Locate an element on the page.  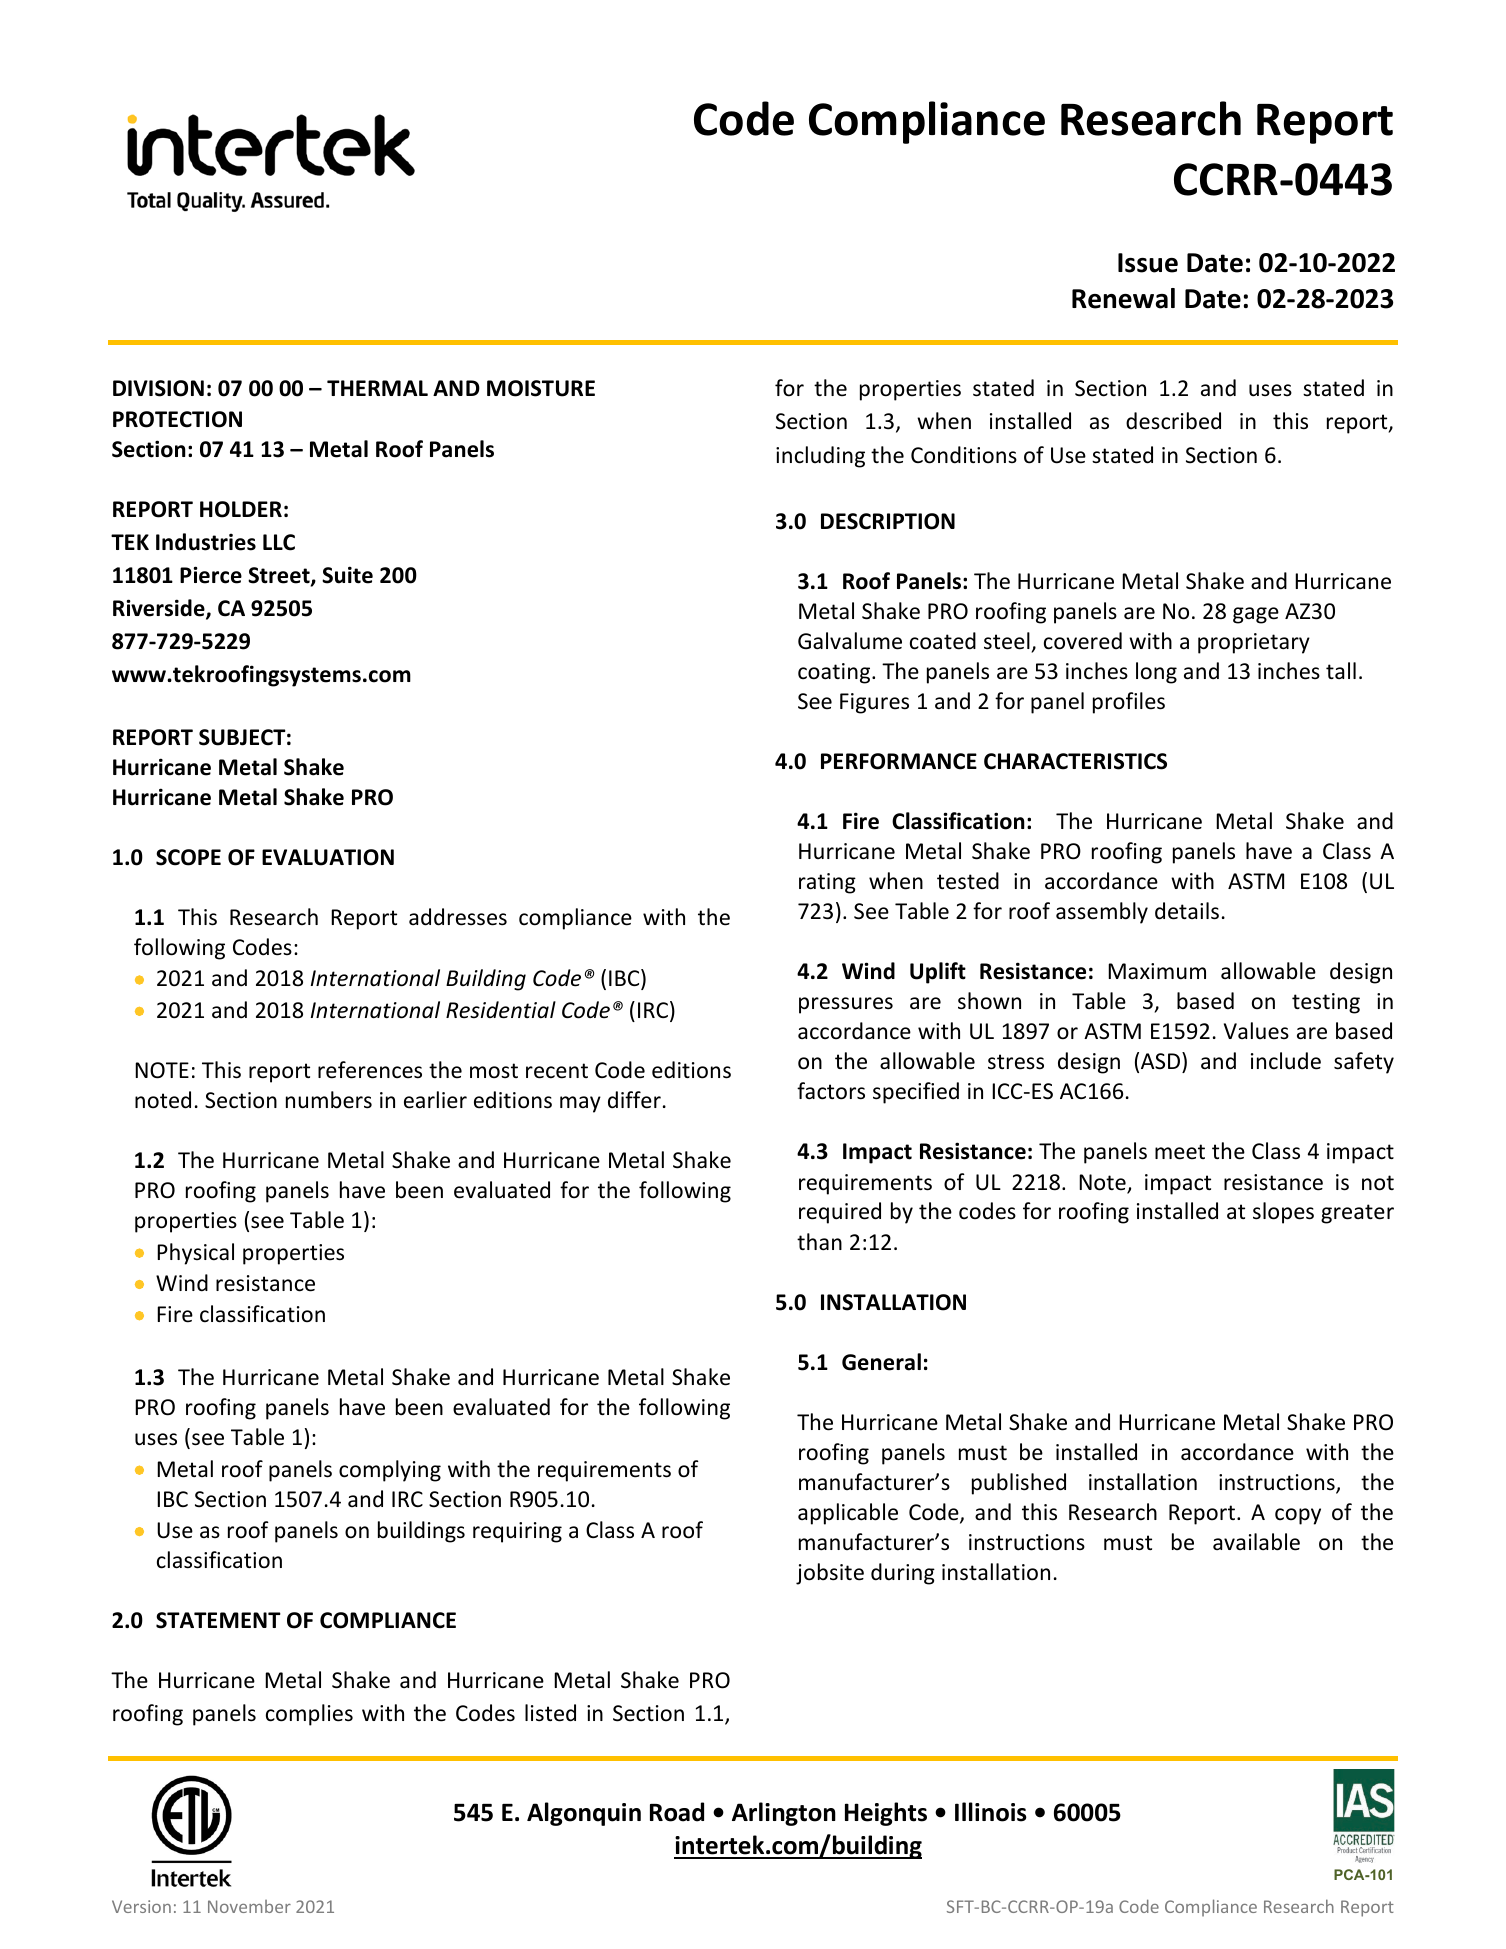
EVALUATION is located at coordinates (328, 857).
